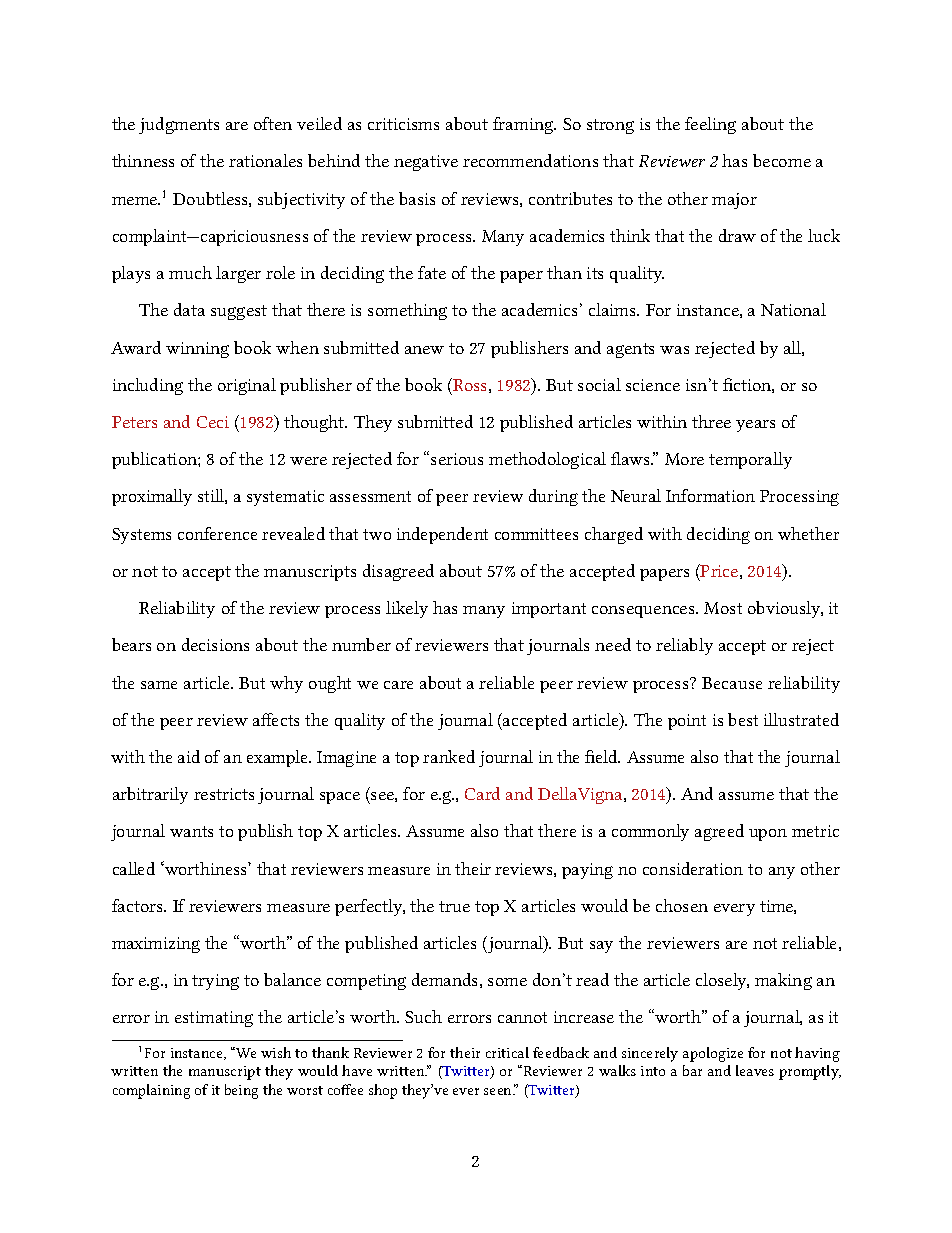 This page has width=952, height=1233. I want to click on winning, so click(197, 350).
